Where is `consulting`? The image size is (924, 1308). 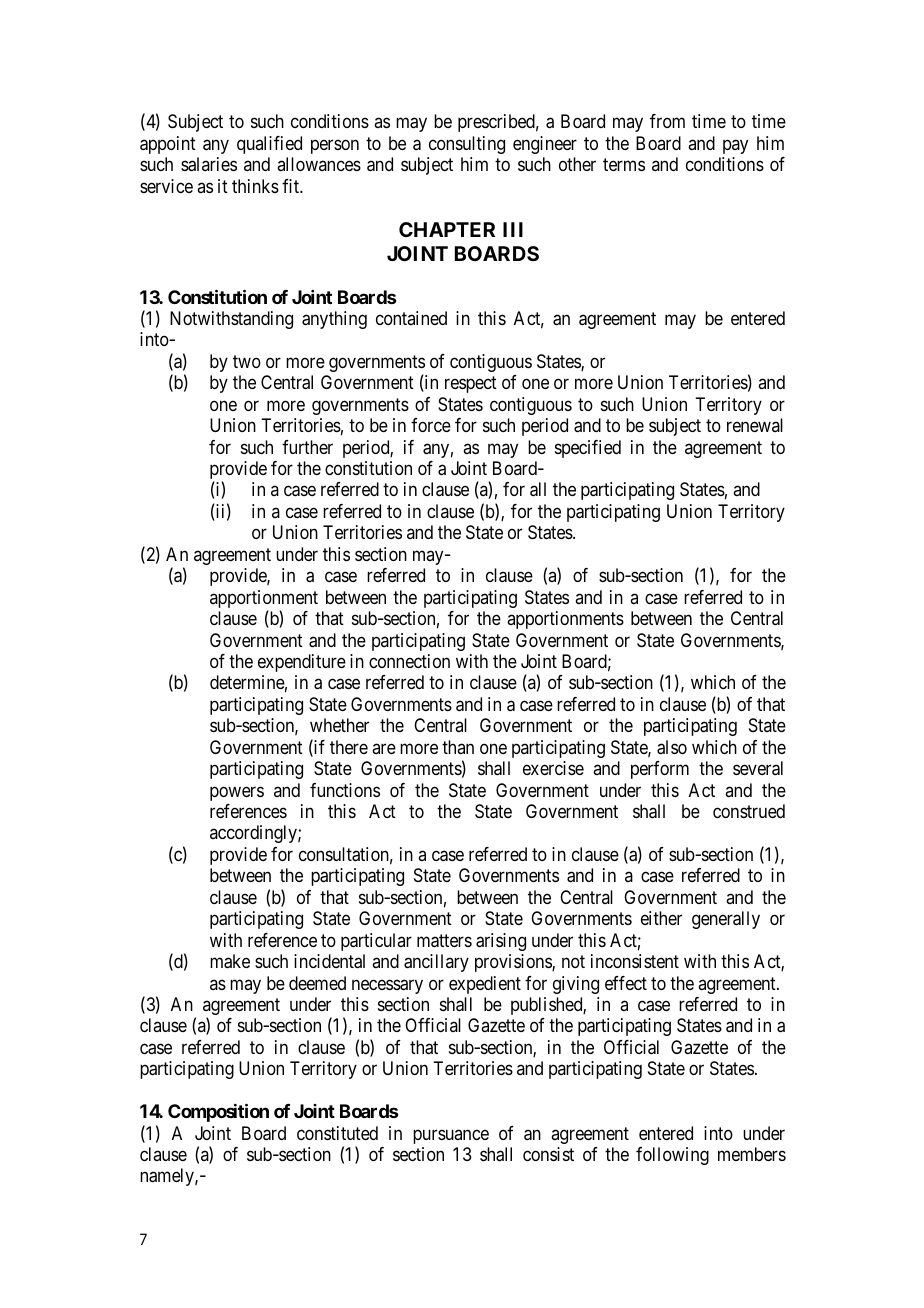 consulting is located at coordinates (467, 145).
